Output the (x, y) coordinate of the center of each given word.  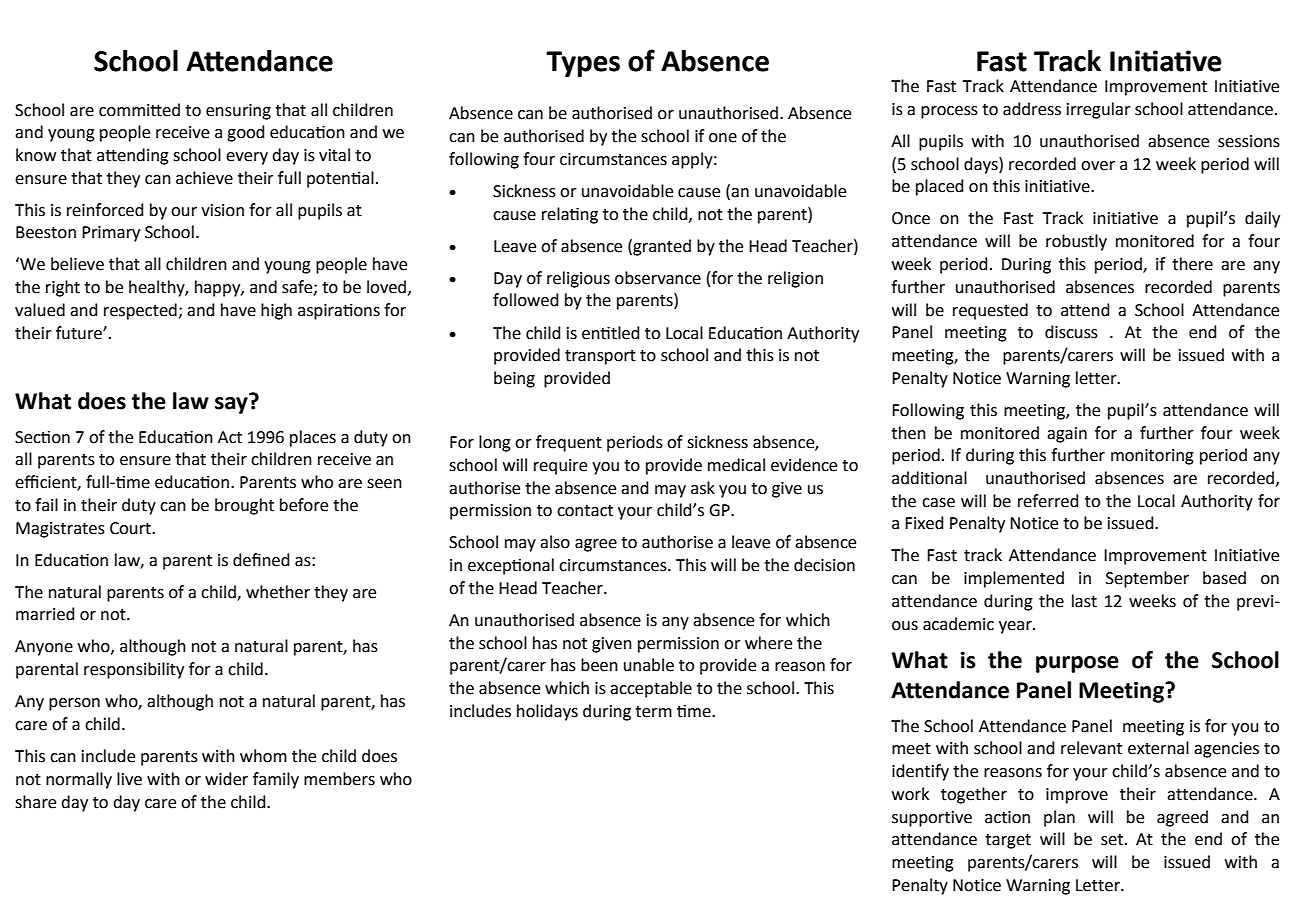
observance (658, 278)
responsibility (134, 670)
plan (1059, 818)
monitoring (1152, 457)
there (1192, 264)
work (910, 794)
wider (226, 779)
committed (139, 110)
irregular (1099, 110)
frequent (569, 443)
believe (77, 264)
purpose (1077, 664)
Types (583, 64)
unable (649, 665)
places (313, 438)
